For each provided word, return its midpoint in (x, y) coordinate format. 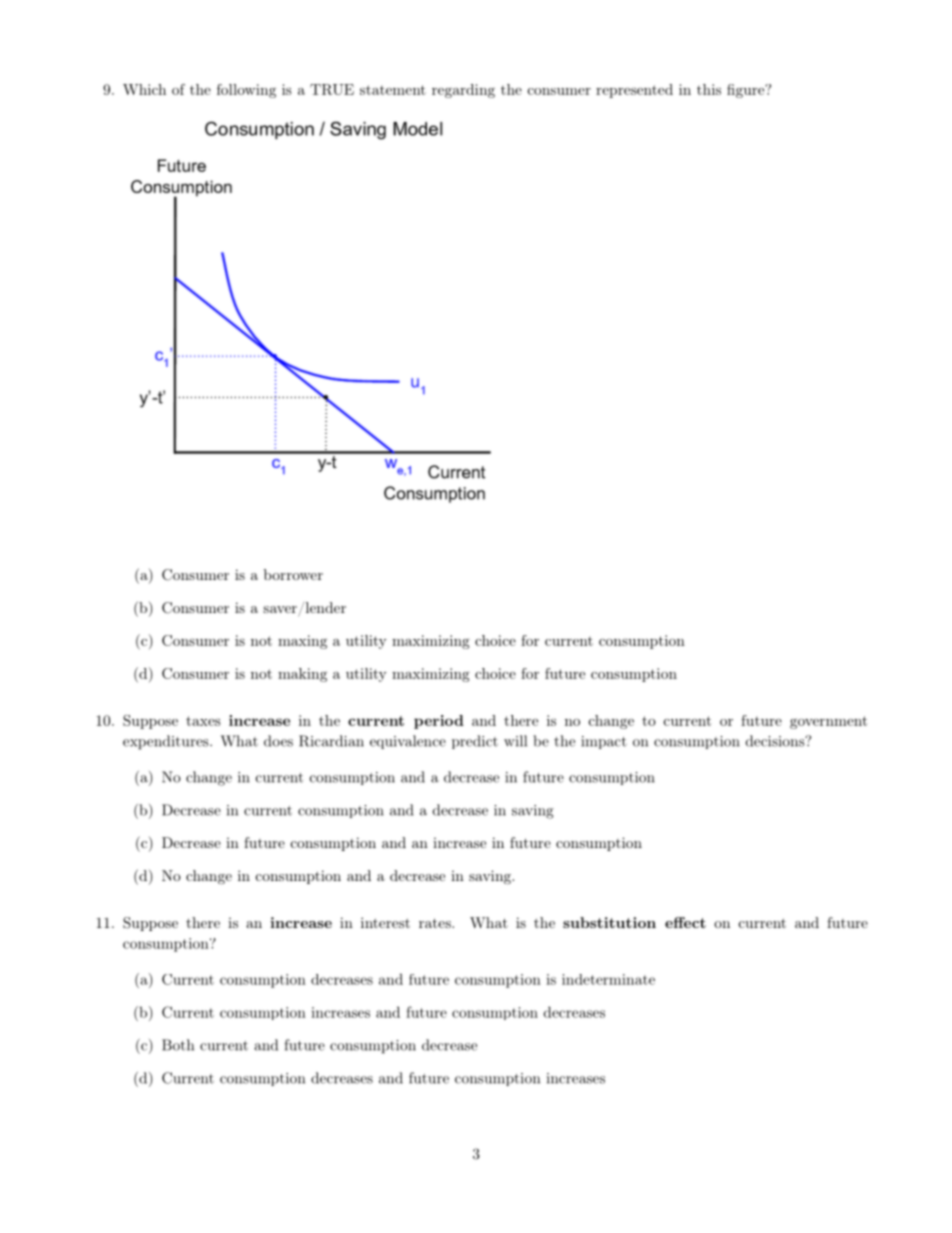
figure (746, 91)
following (246, 91)
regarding (463, 91)
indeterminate (608, 979)
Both (178, 1045)
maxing (302, 642)
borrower (293, 574)
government (828, 722)
